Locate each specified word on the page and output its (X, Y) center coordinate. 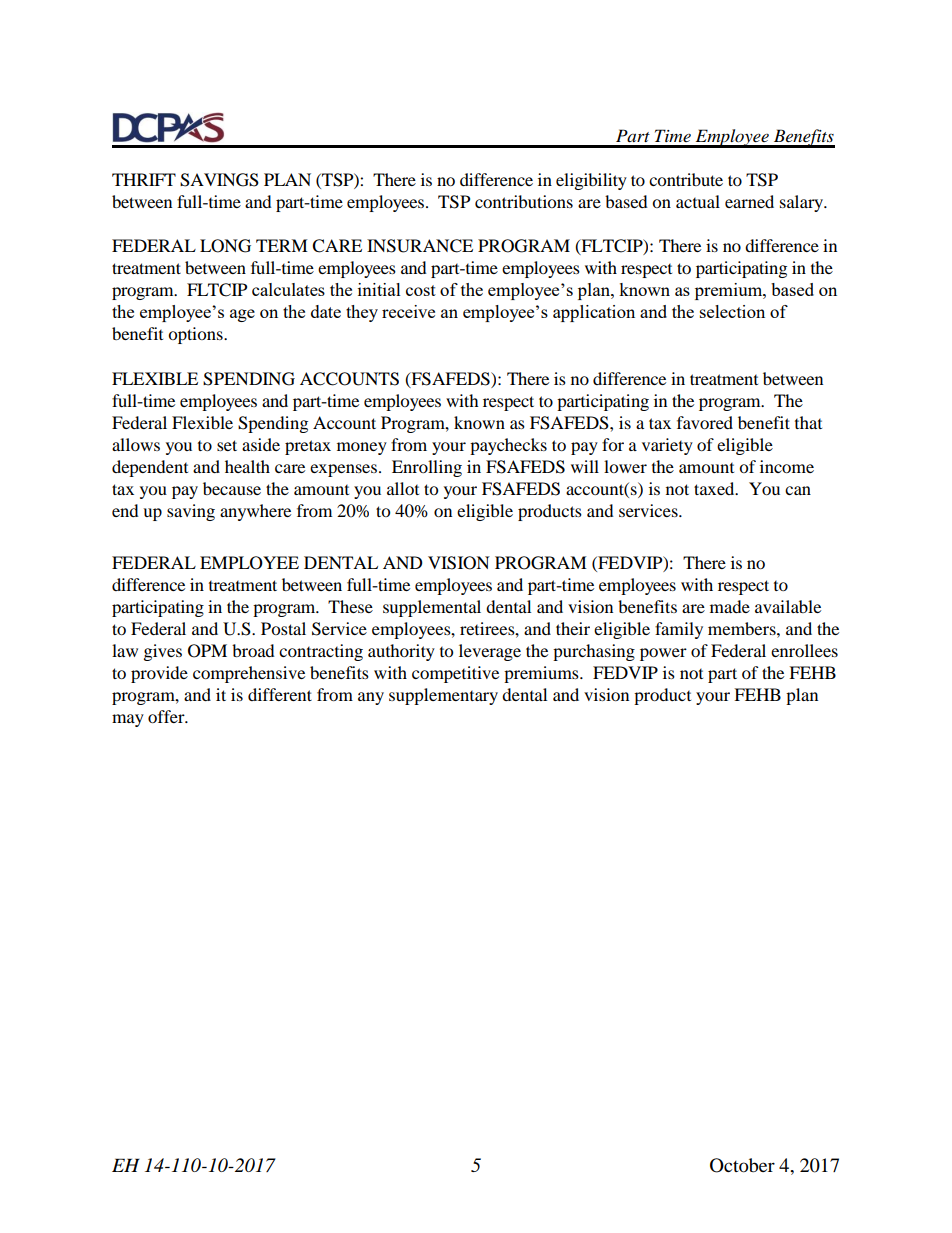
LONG (225, 246)
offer (167, 716)
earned (749, 201)
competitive (455, 674)
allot (403, 488)
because (232, 488)
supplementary (443, 696)
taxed (715, 488)
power (663, 654)
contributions (524, 201)
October (742, 1165)
